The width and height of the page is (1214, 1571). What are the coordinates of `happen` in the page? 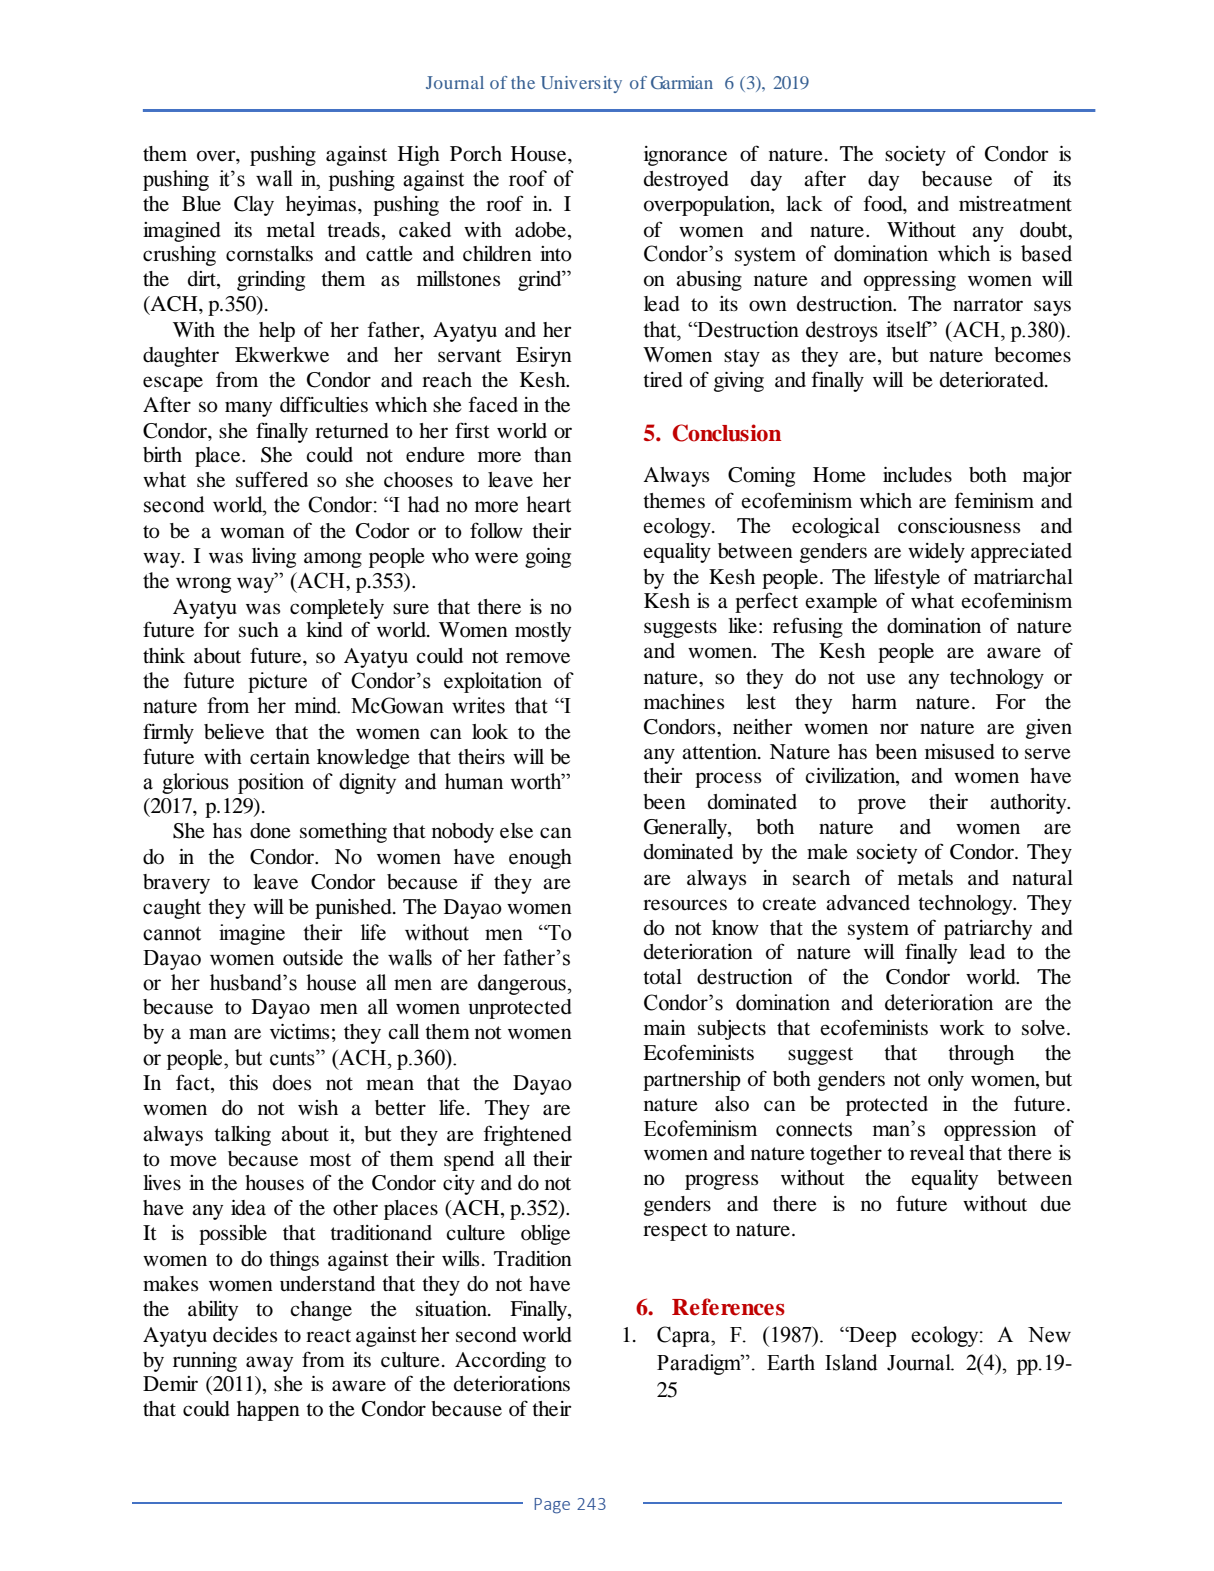 It's located at (268, 1411).
